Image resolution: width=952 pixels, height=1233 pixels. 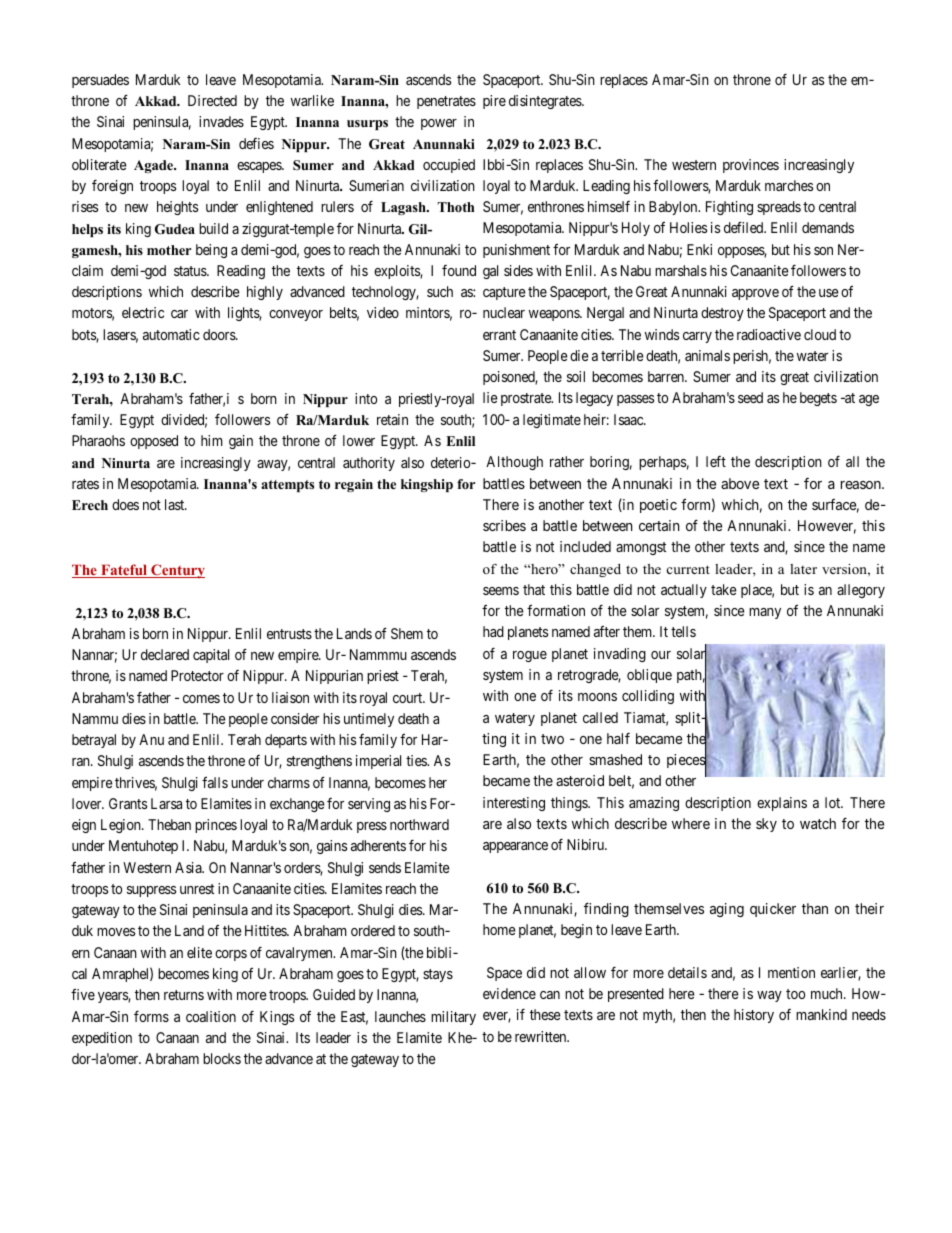 What do you see at coordinates (552, 421) in the screenshot?
I see `legitimate` at bounding box center [552, 421].
